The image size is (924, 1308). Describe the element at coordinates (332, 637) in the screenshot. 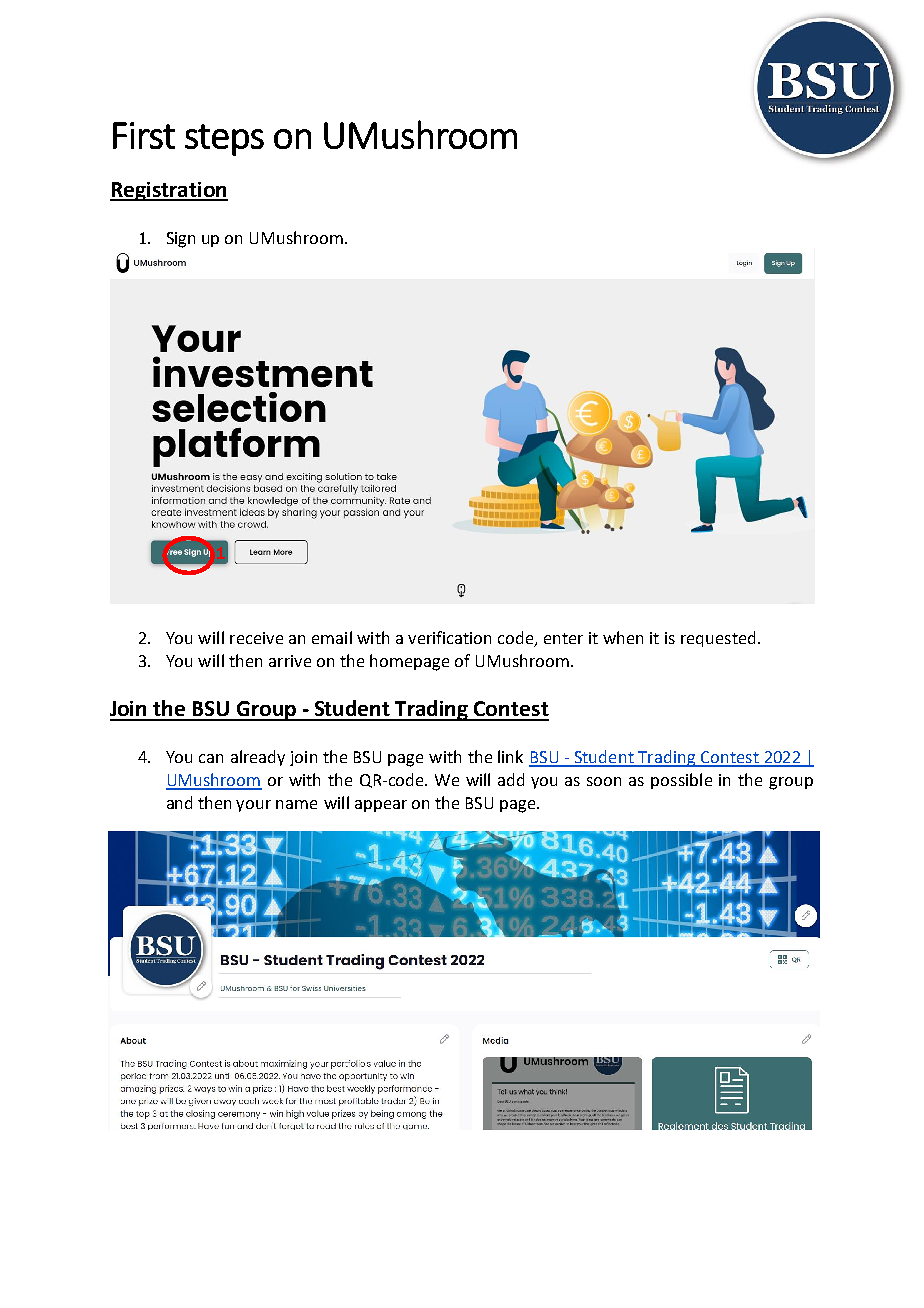

I see `email` at that location.
